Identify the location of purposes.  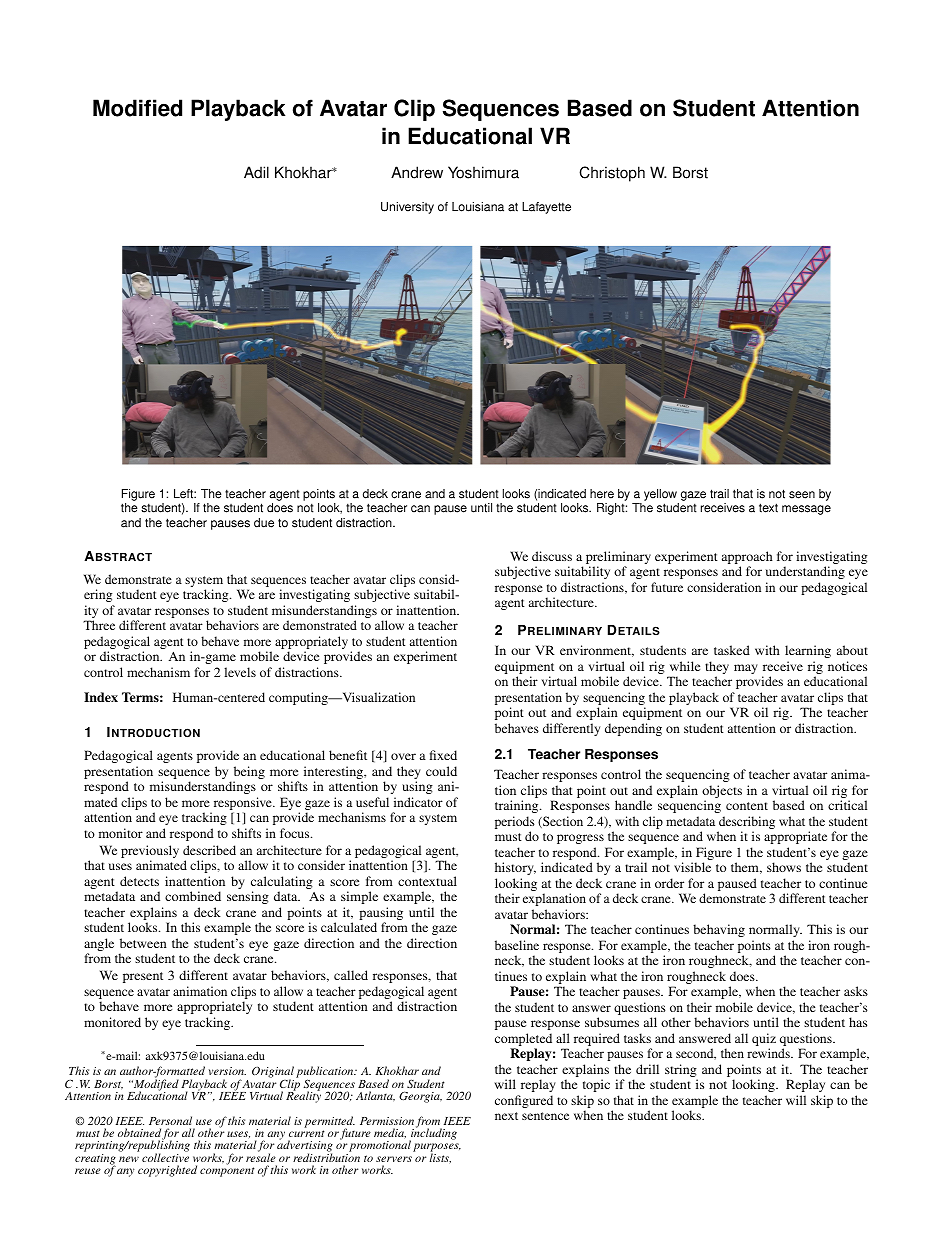
(437, 1149).
